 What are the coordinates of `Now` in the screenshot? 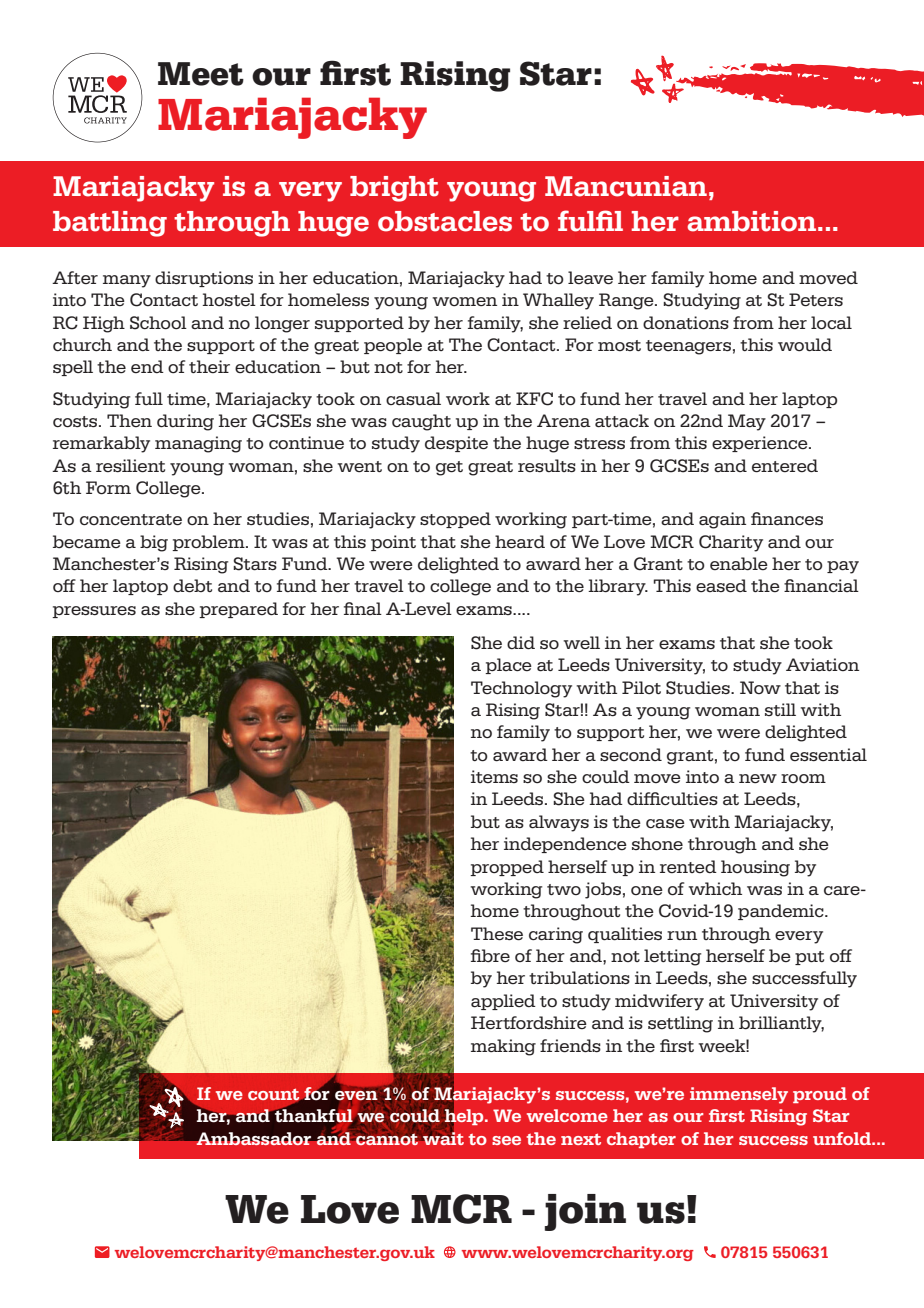 It's located at (760, 687).
